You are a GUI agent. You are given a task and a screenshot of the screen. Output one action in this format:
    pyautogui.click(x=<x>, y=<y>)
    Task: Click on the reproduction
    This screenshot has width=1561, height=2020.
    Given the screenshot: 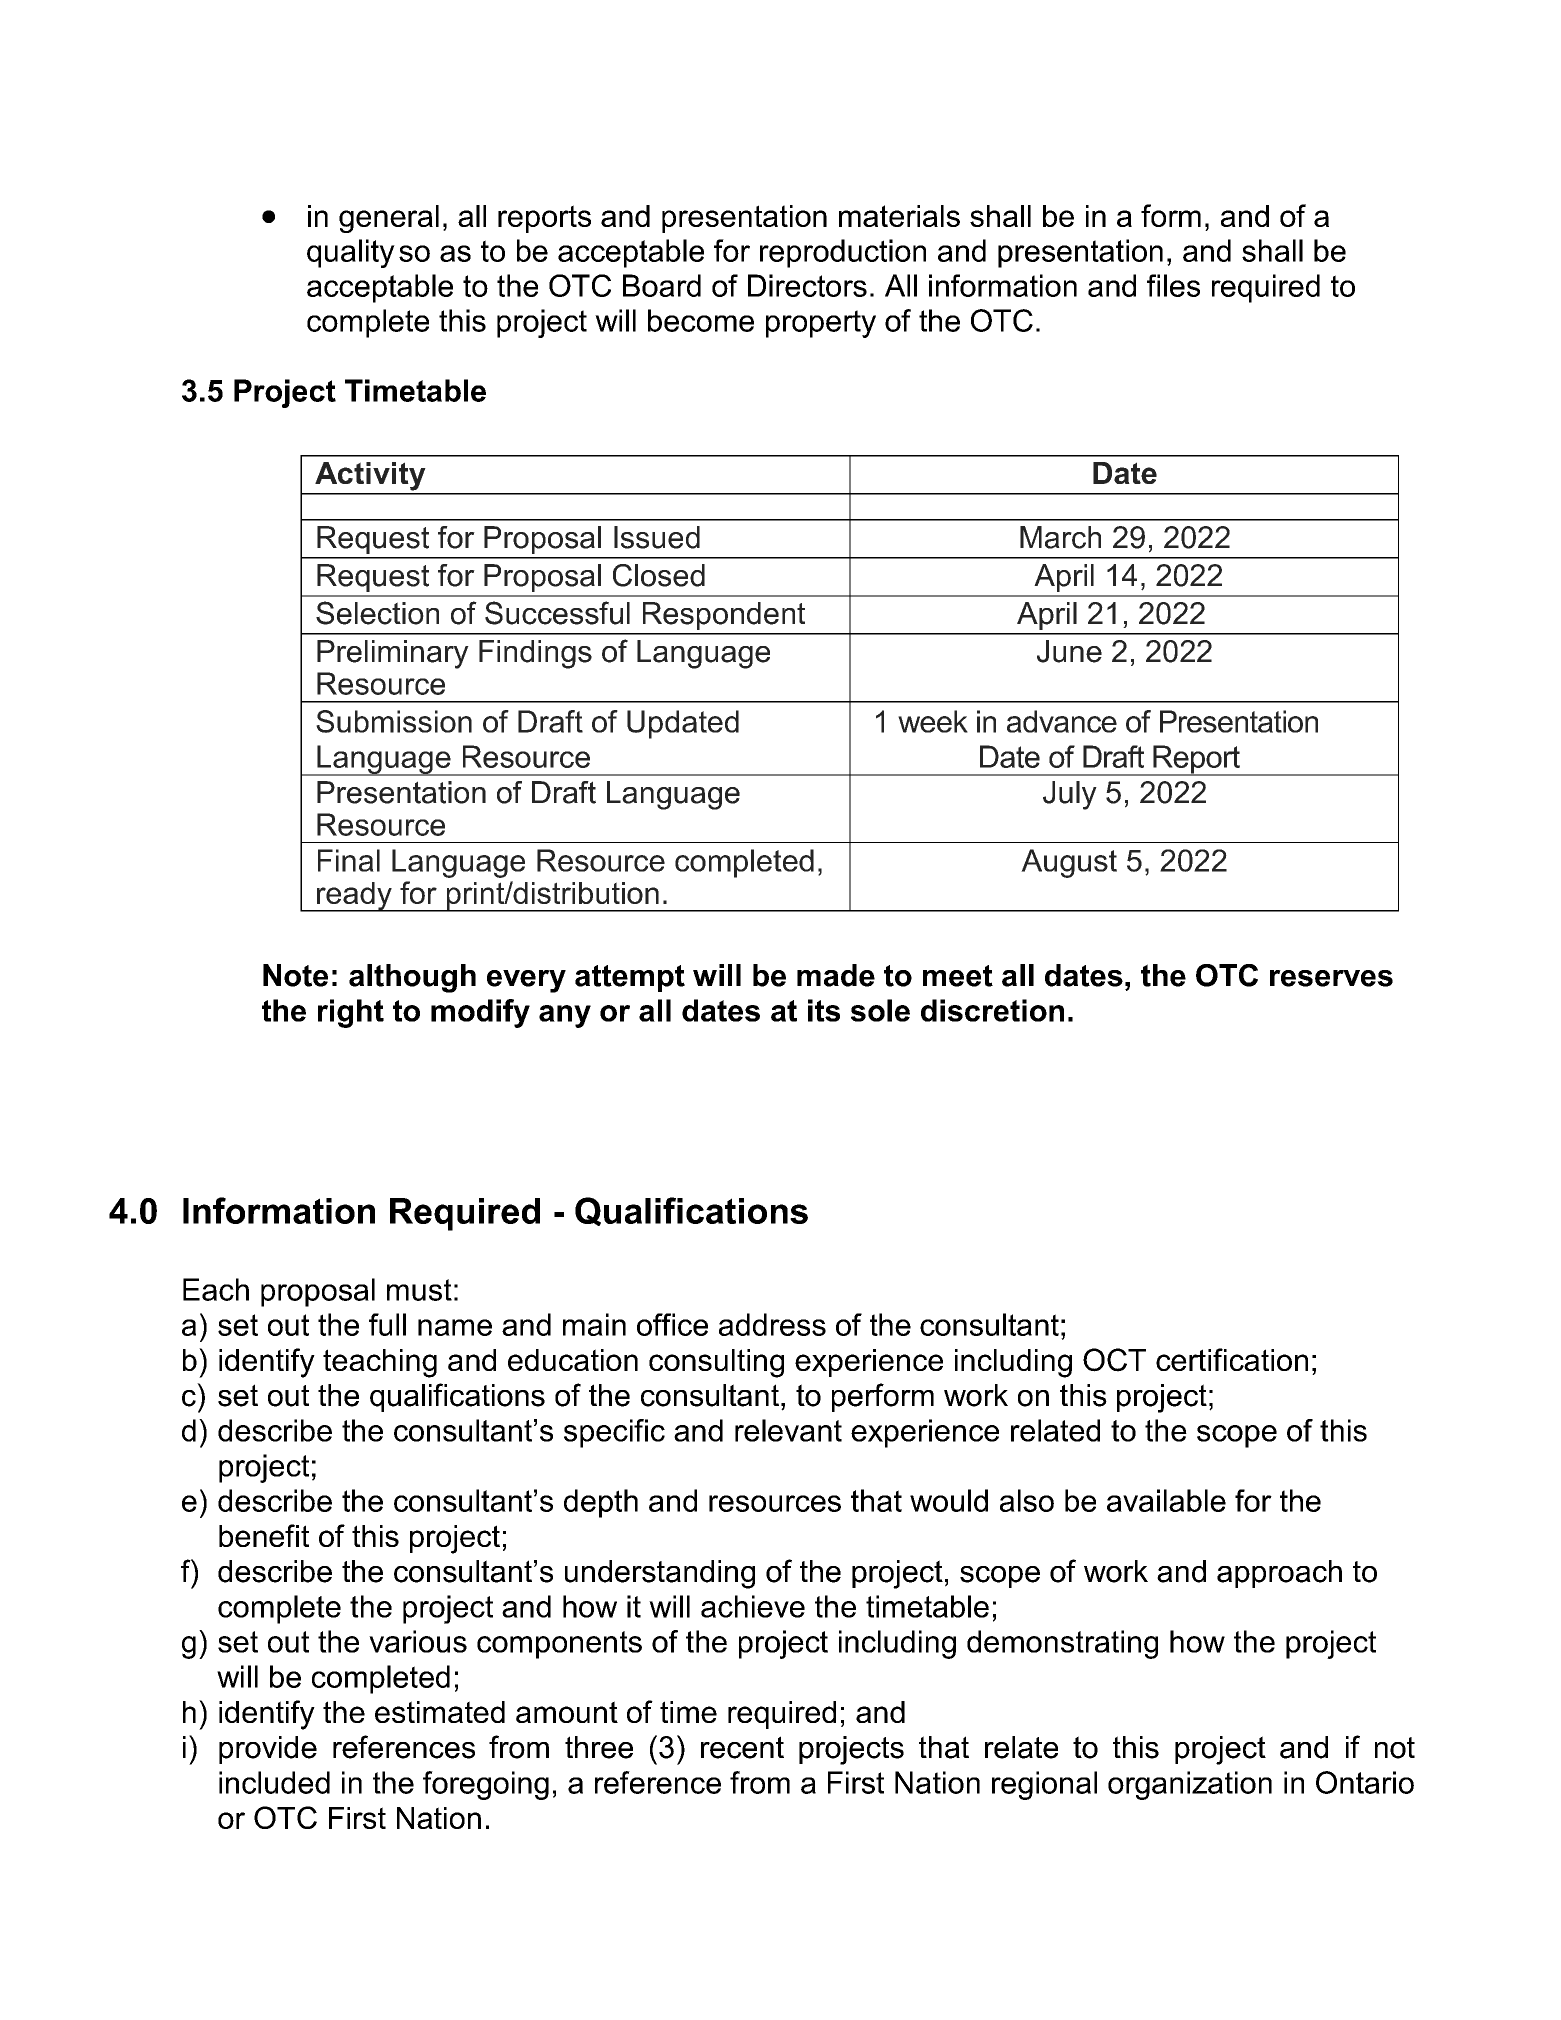 What is the action you would take?
    pyautogui.click(x=843, y=253)
